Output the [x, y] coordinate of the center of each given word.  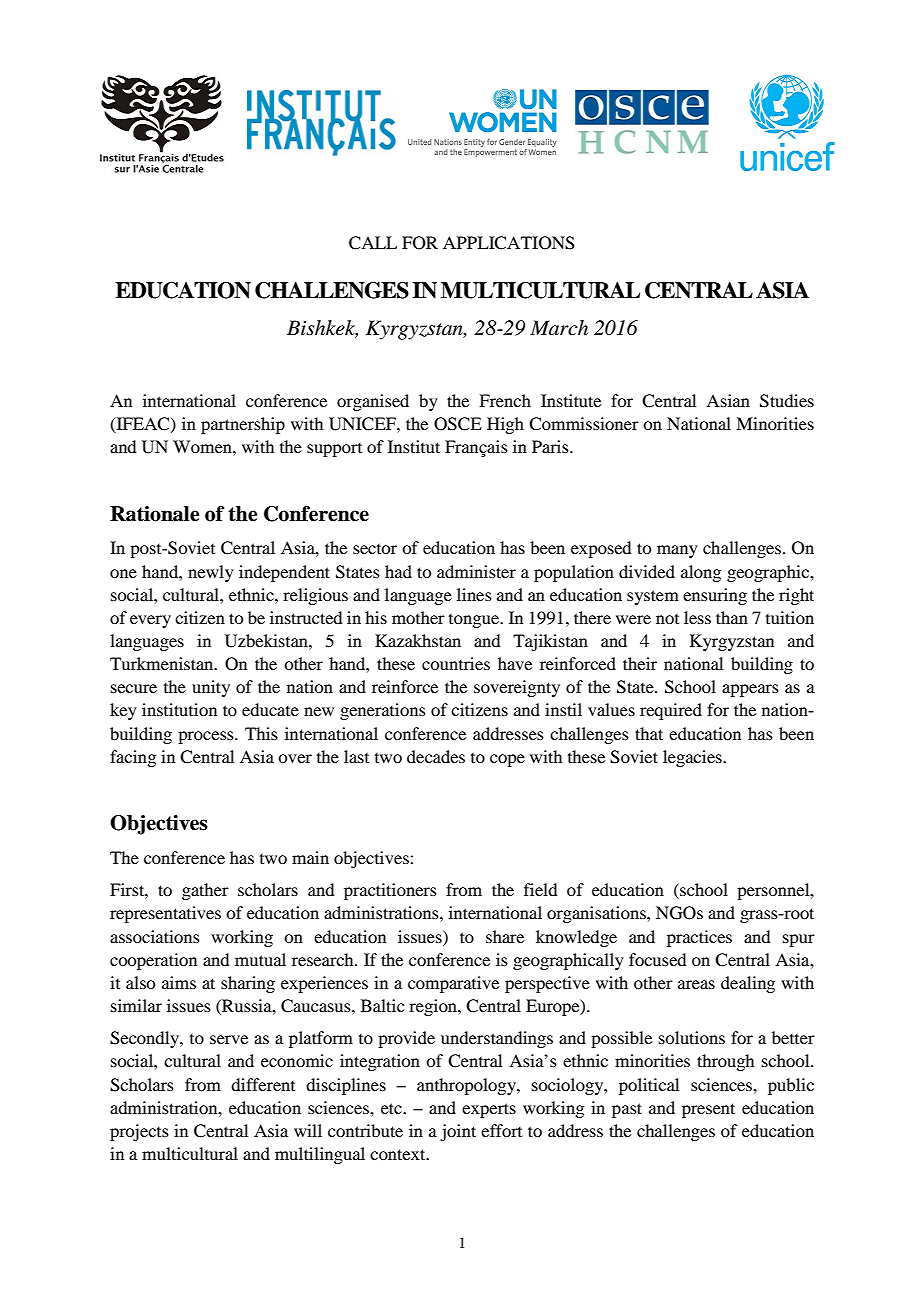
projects [139, 1132]
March [559, 328]
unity [211, 688]
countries [456, 663]
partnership [243, 425]
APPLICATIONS [509, 243]
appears [750, 690]
